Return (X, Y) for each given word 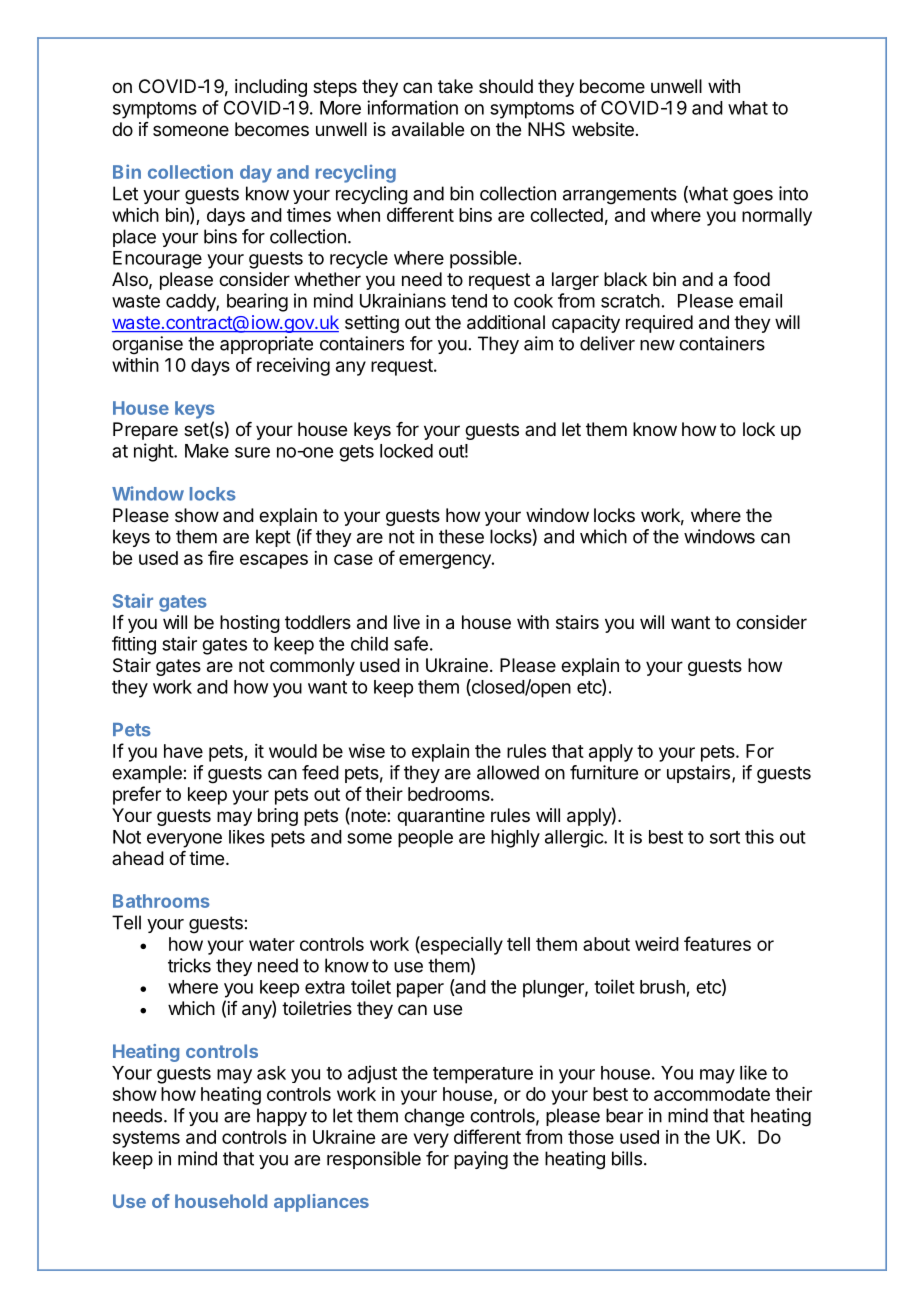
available (428, 129)
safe (411, 643)
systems (146, 1139)
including (271, 88)
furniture (604, 772)
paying (481, 1160)
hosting (250, 624)
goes (753, 197)
